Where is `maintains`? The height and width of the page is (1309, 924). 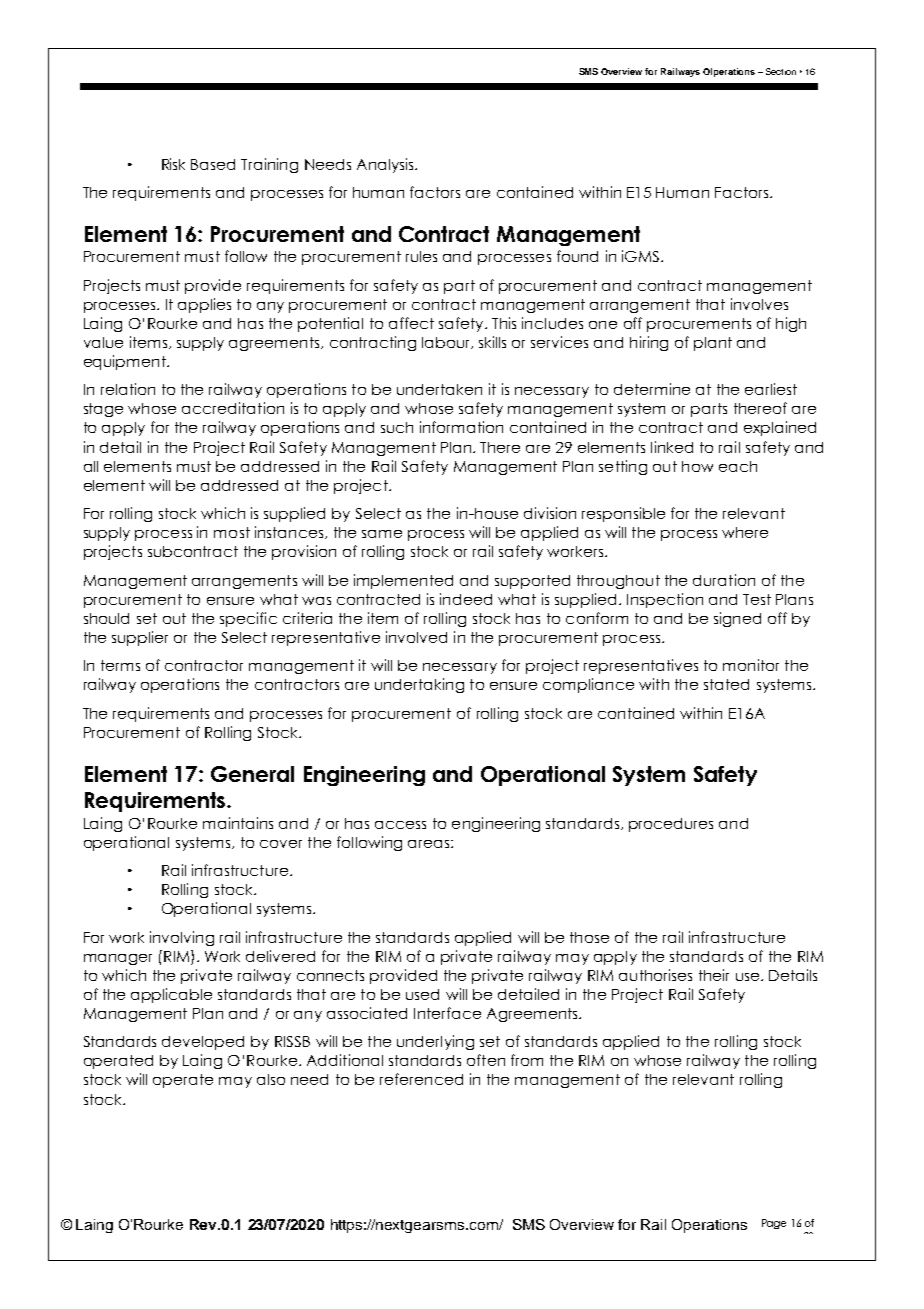
maintains is located at coordinates (238, 823).
